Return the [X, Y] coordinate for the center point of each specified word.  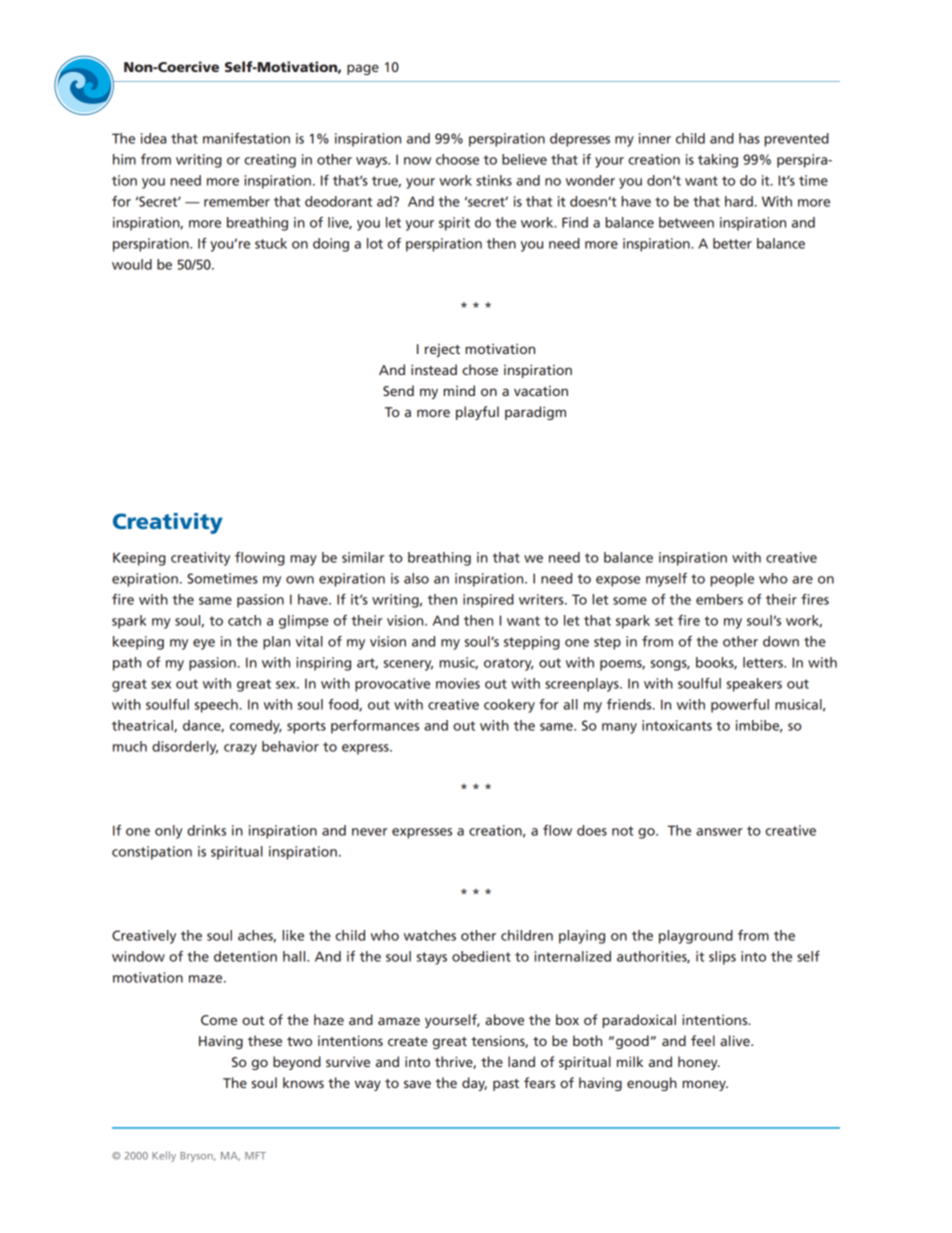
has [749, 138]
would [132, 264]
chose [480, 369]
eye [204, 644]
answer [719, 832]
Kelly [164, 1156]
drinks [206, 830]
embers [719, 599]
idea [153, 138]
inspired [488, 601]
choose [457, 159]
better [732, 243]
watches [430, 935]
